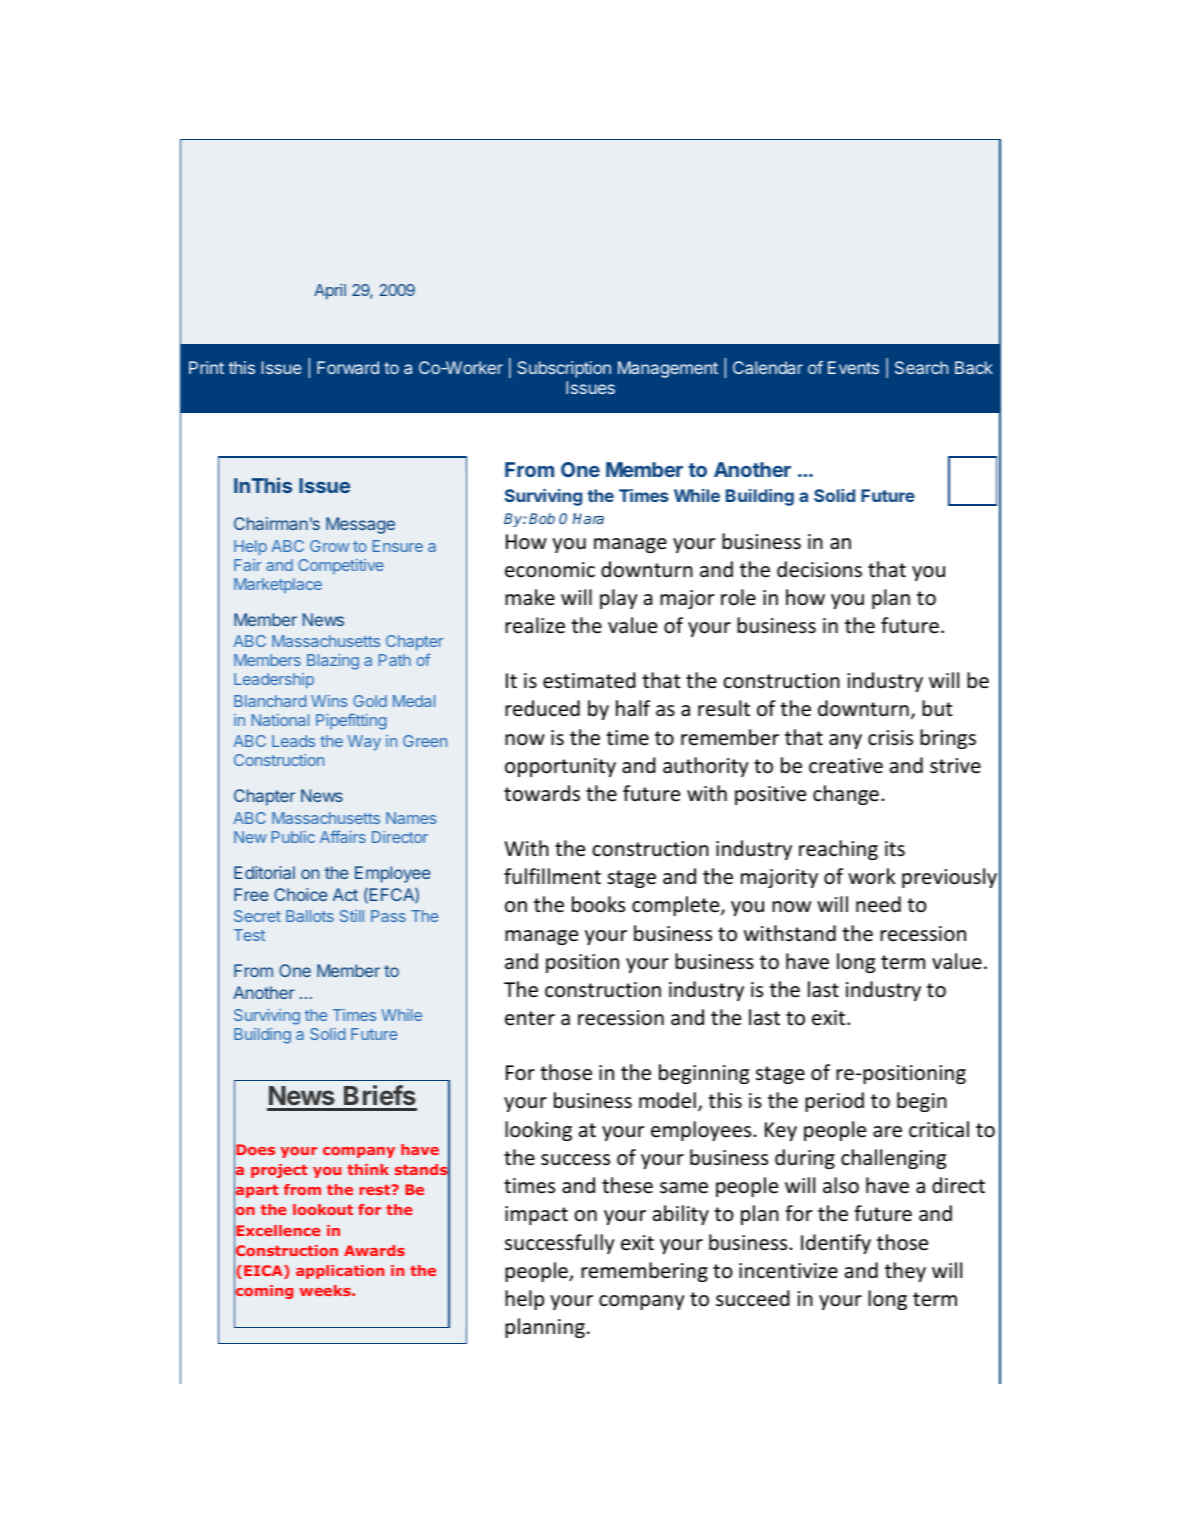 The height and width of the image is (1526, 1180). What do you see at coordinates (536, 1215) in the image?
I see `impact` at bounding box center [536, 1215].
